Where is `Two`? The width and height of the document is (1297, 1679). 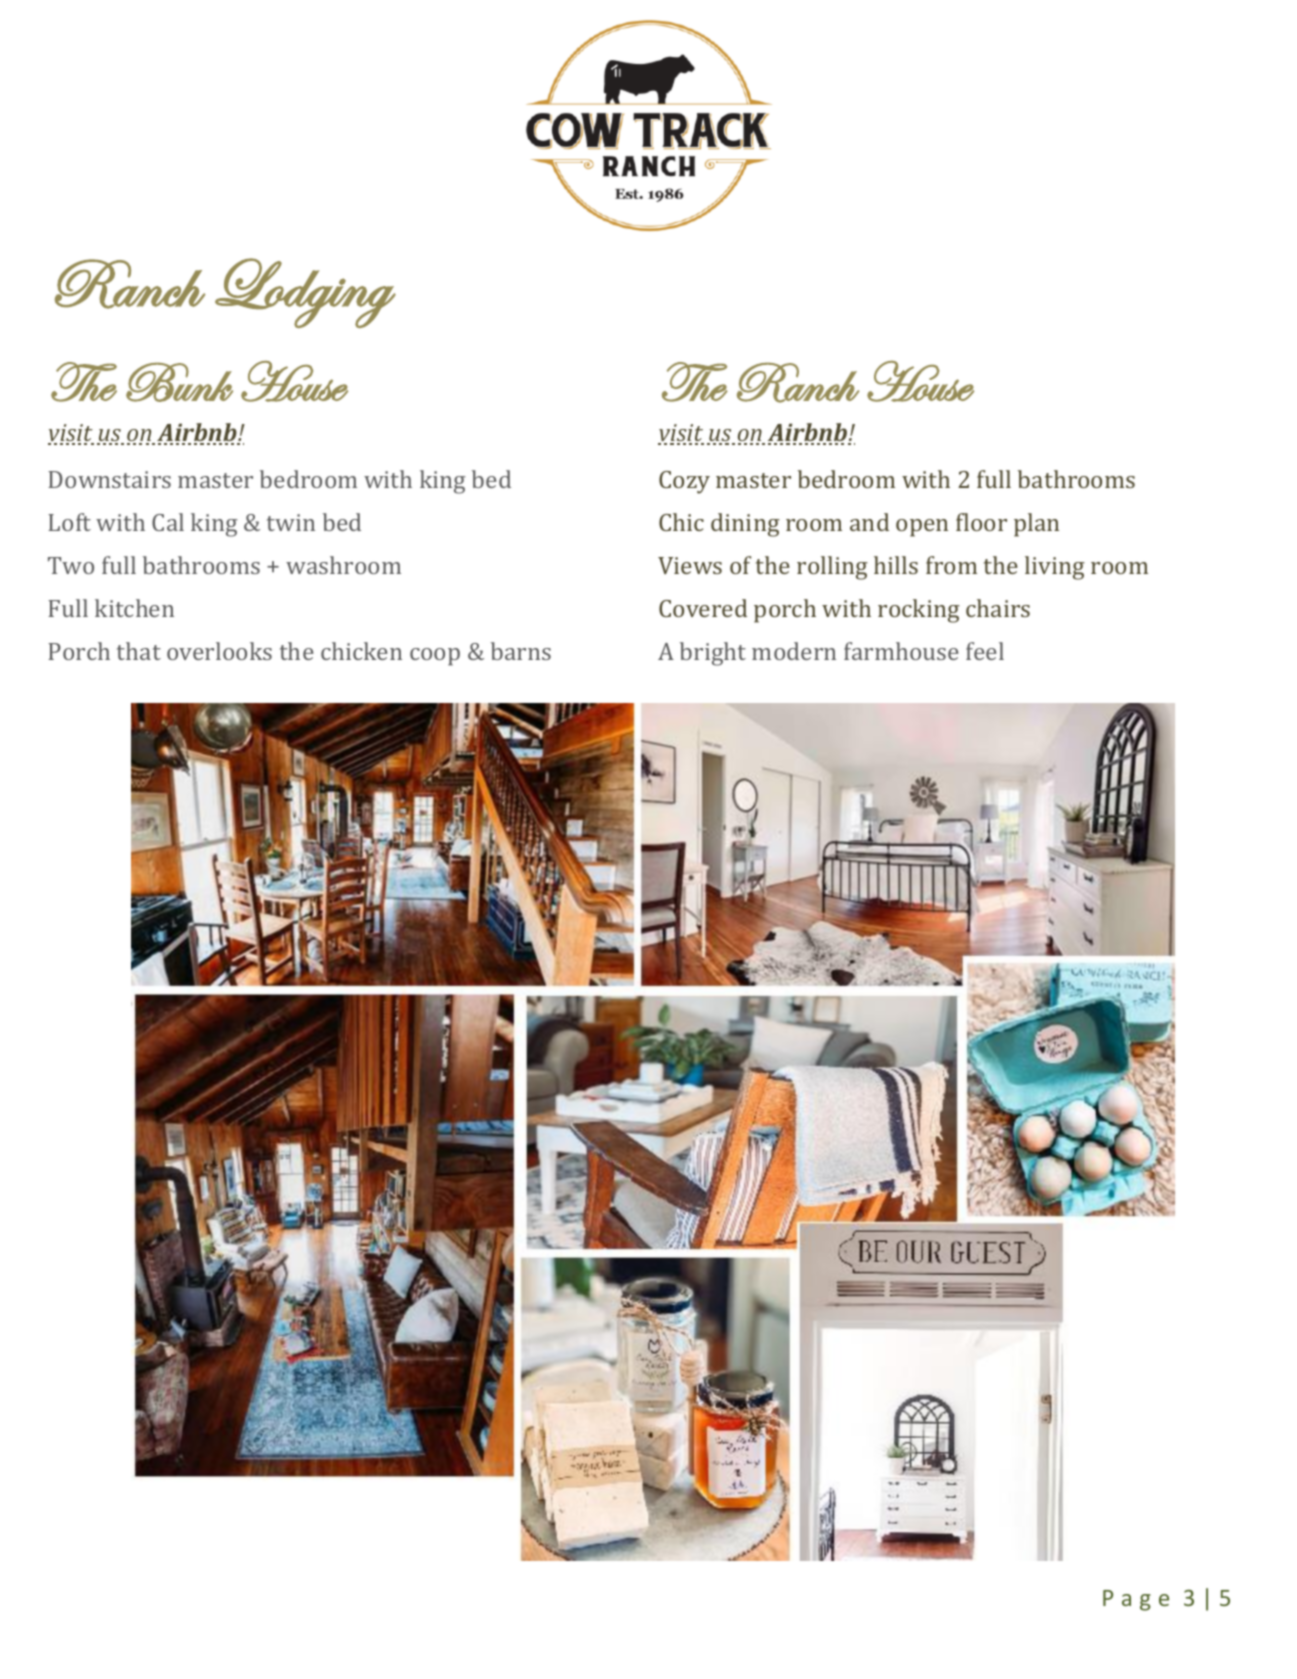
Two is located at coordinates (71, 565).
